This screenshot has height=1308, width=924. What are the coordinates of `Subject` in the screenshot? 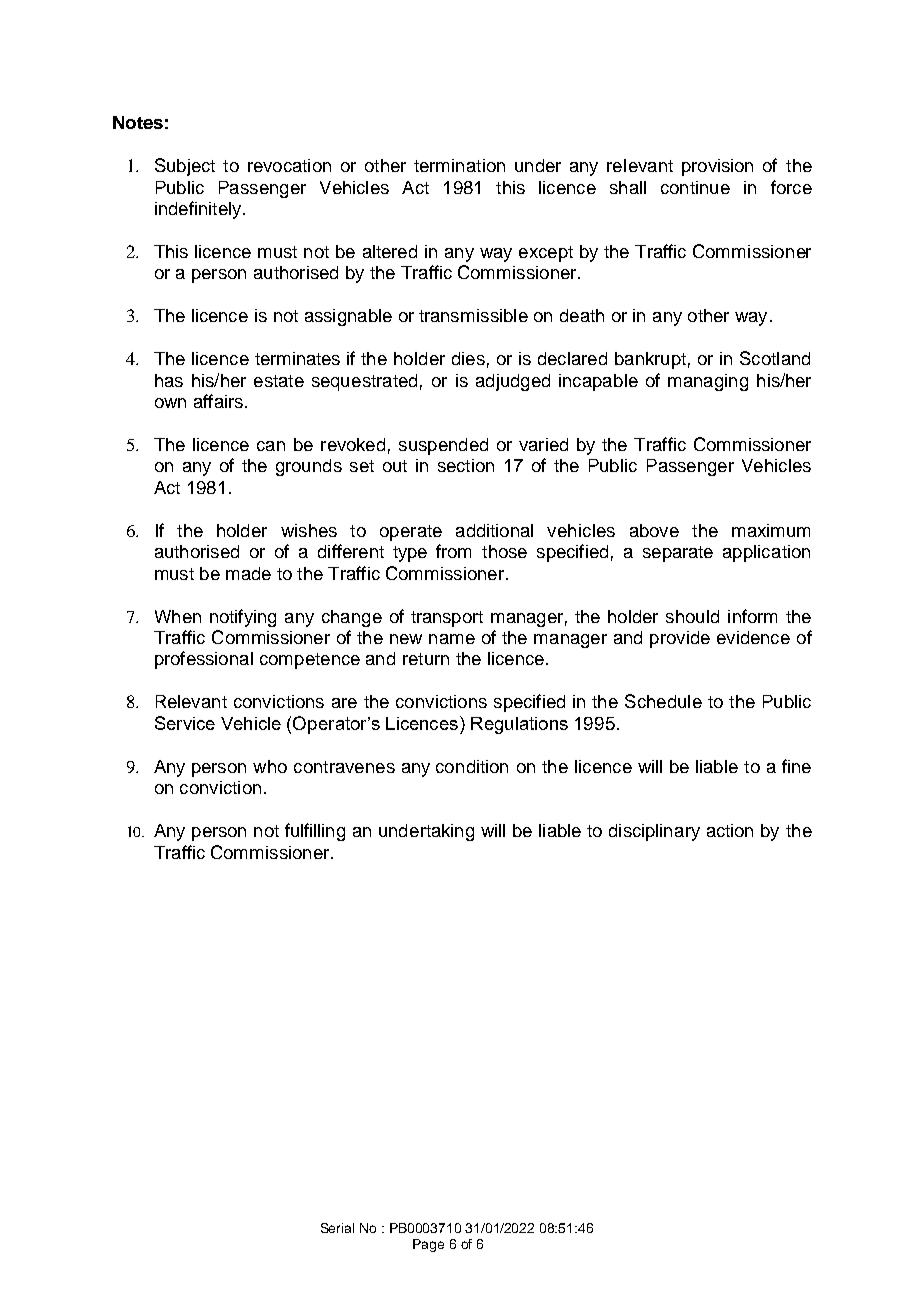 It's located at (185, 167).
